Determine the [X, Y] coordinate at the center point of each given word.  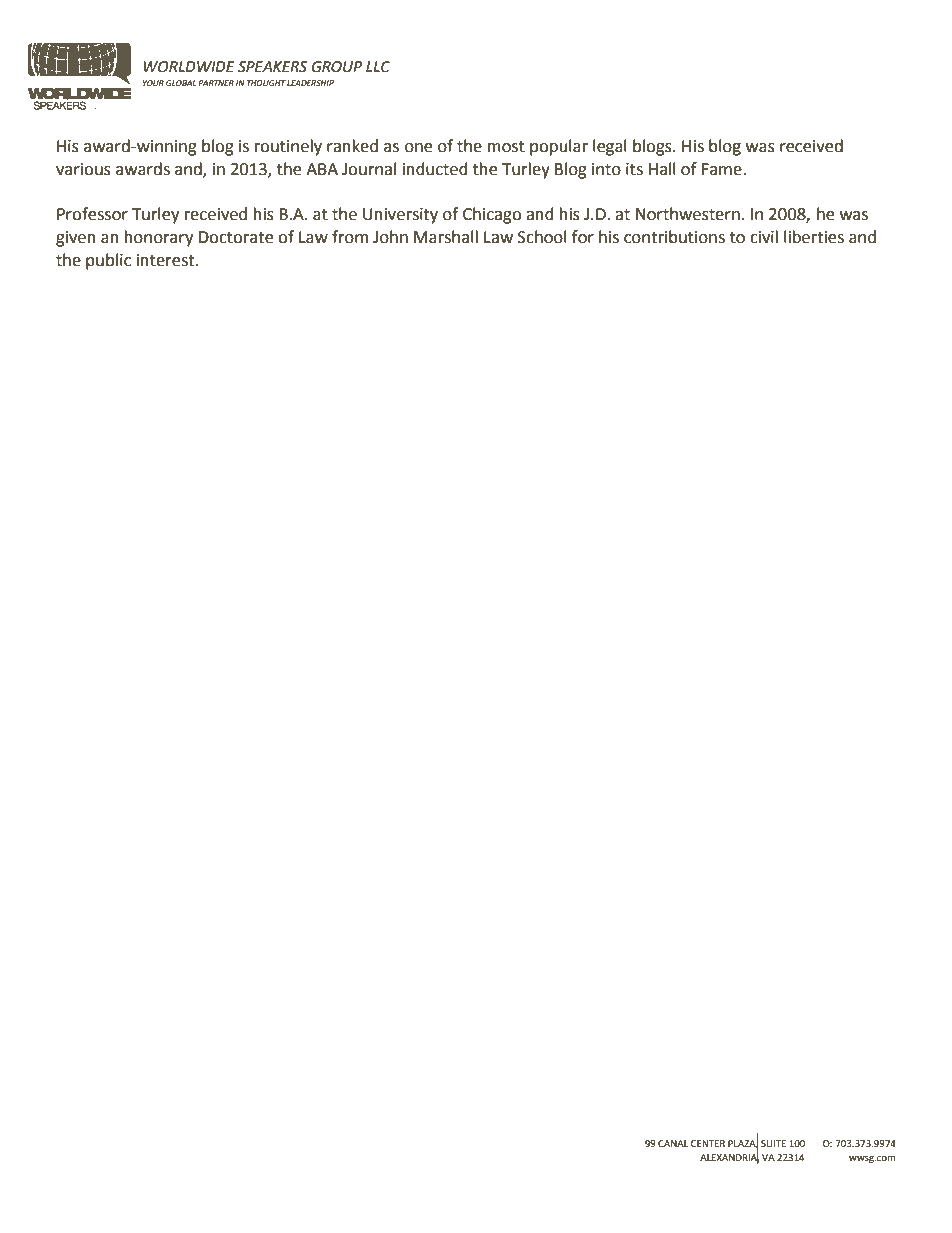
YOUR [153, 83]
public [108, 261]
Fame [723, 169]
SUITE [773, 1143]
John [390, 237]
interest [167, 260]
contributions [674, 237]
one [418, 148]
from [350, 237]
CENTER [708, 1143]
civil [764, 237]
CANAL [673, 1143]
